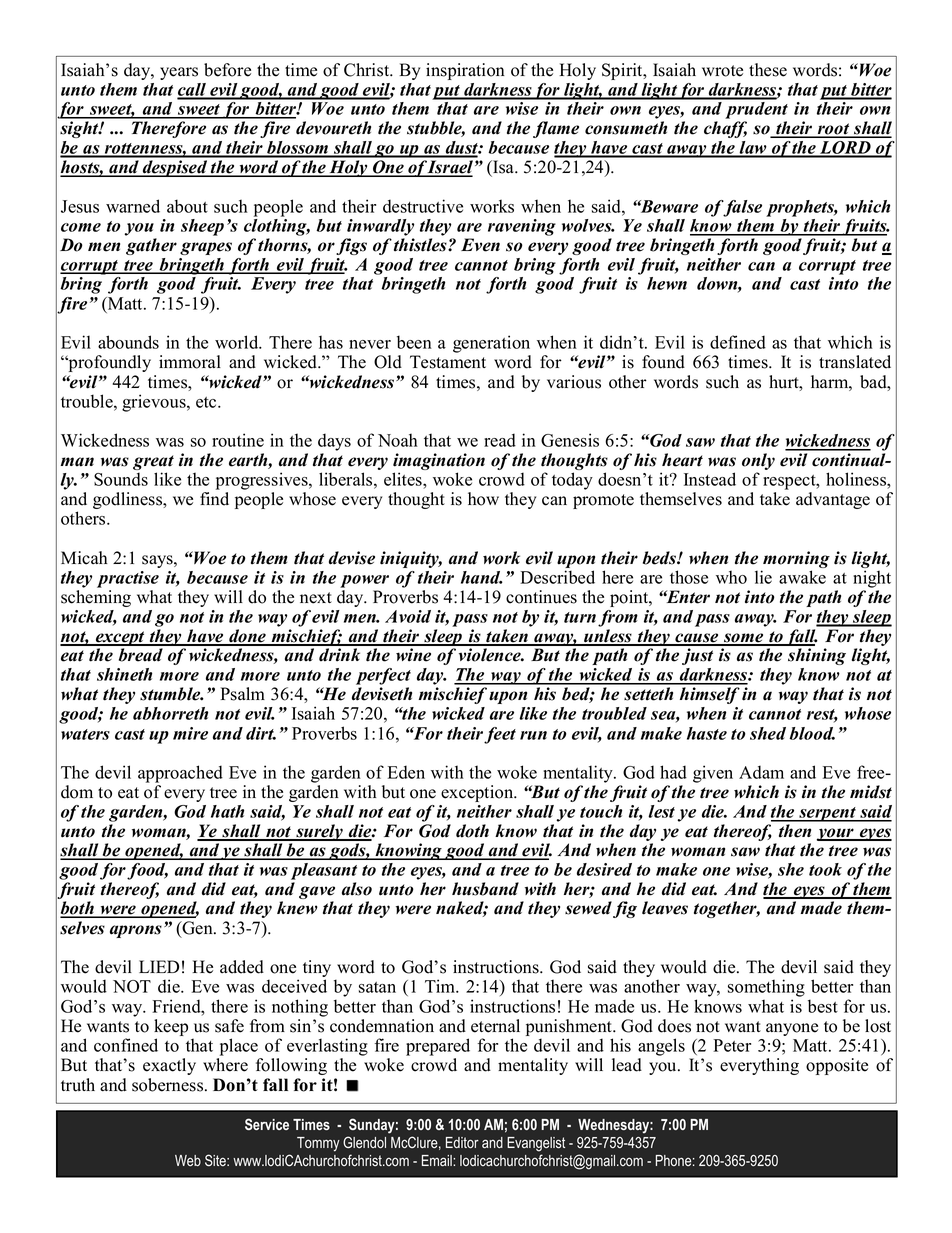  Describe the element at coordinates (732, 1045) in the image. I see `Peter` at that location.
